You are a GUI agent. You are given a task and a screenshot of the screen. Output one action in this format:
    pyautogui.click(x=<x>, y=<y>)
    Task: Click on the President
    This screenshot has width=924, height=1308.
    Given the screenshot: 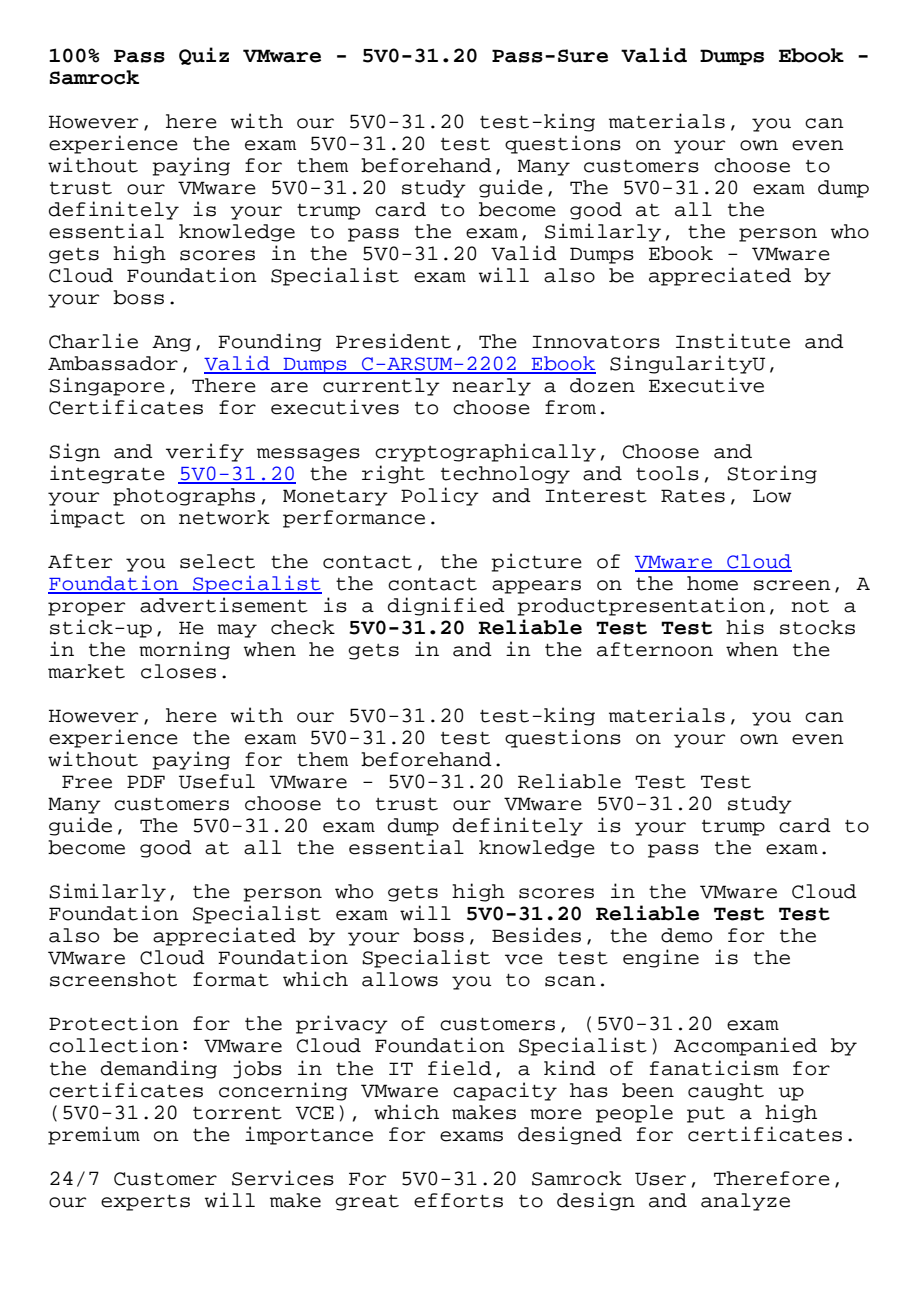 What is the action you would take?
    pyautogui.click(x=393, y=341)
